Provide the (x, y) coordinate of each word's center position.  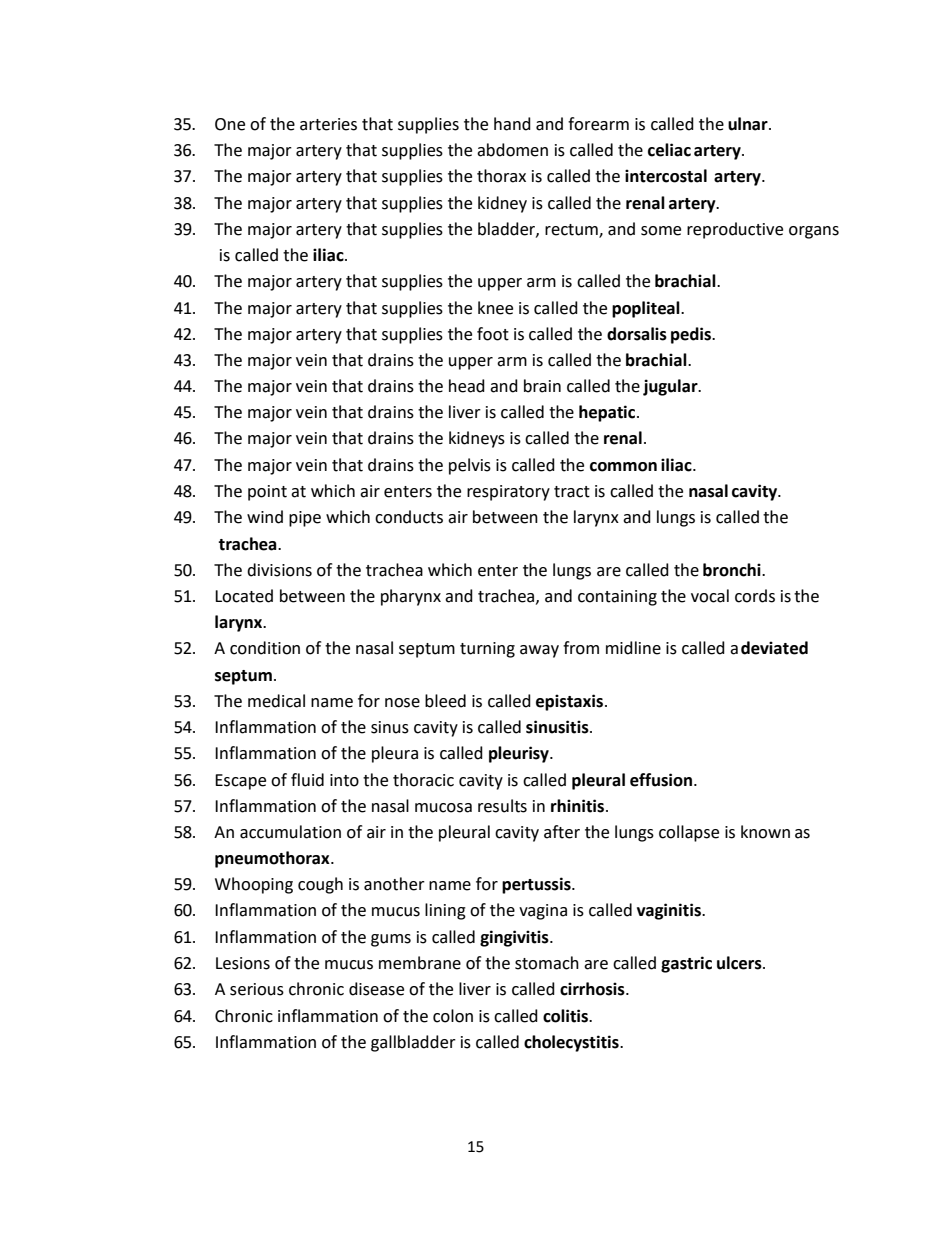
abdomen (512, 150)
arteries (328, 124)
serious (257, 989)
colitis (566, 1016)
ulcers (740, 963)
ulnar (749, 124)
